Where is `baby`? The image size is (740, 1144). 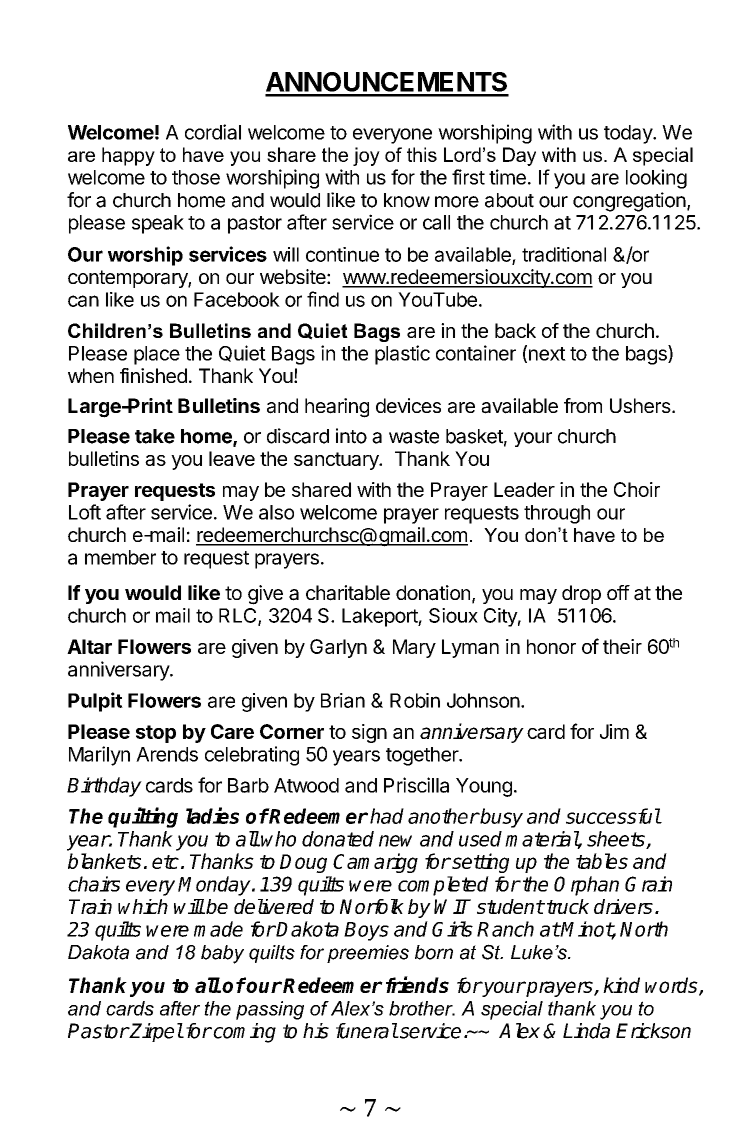
baby is located at coordinates (222, 954).
